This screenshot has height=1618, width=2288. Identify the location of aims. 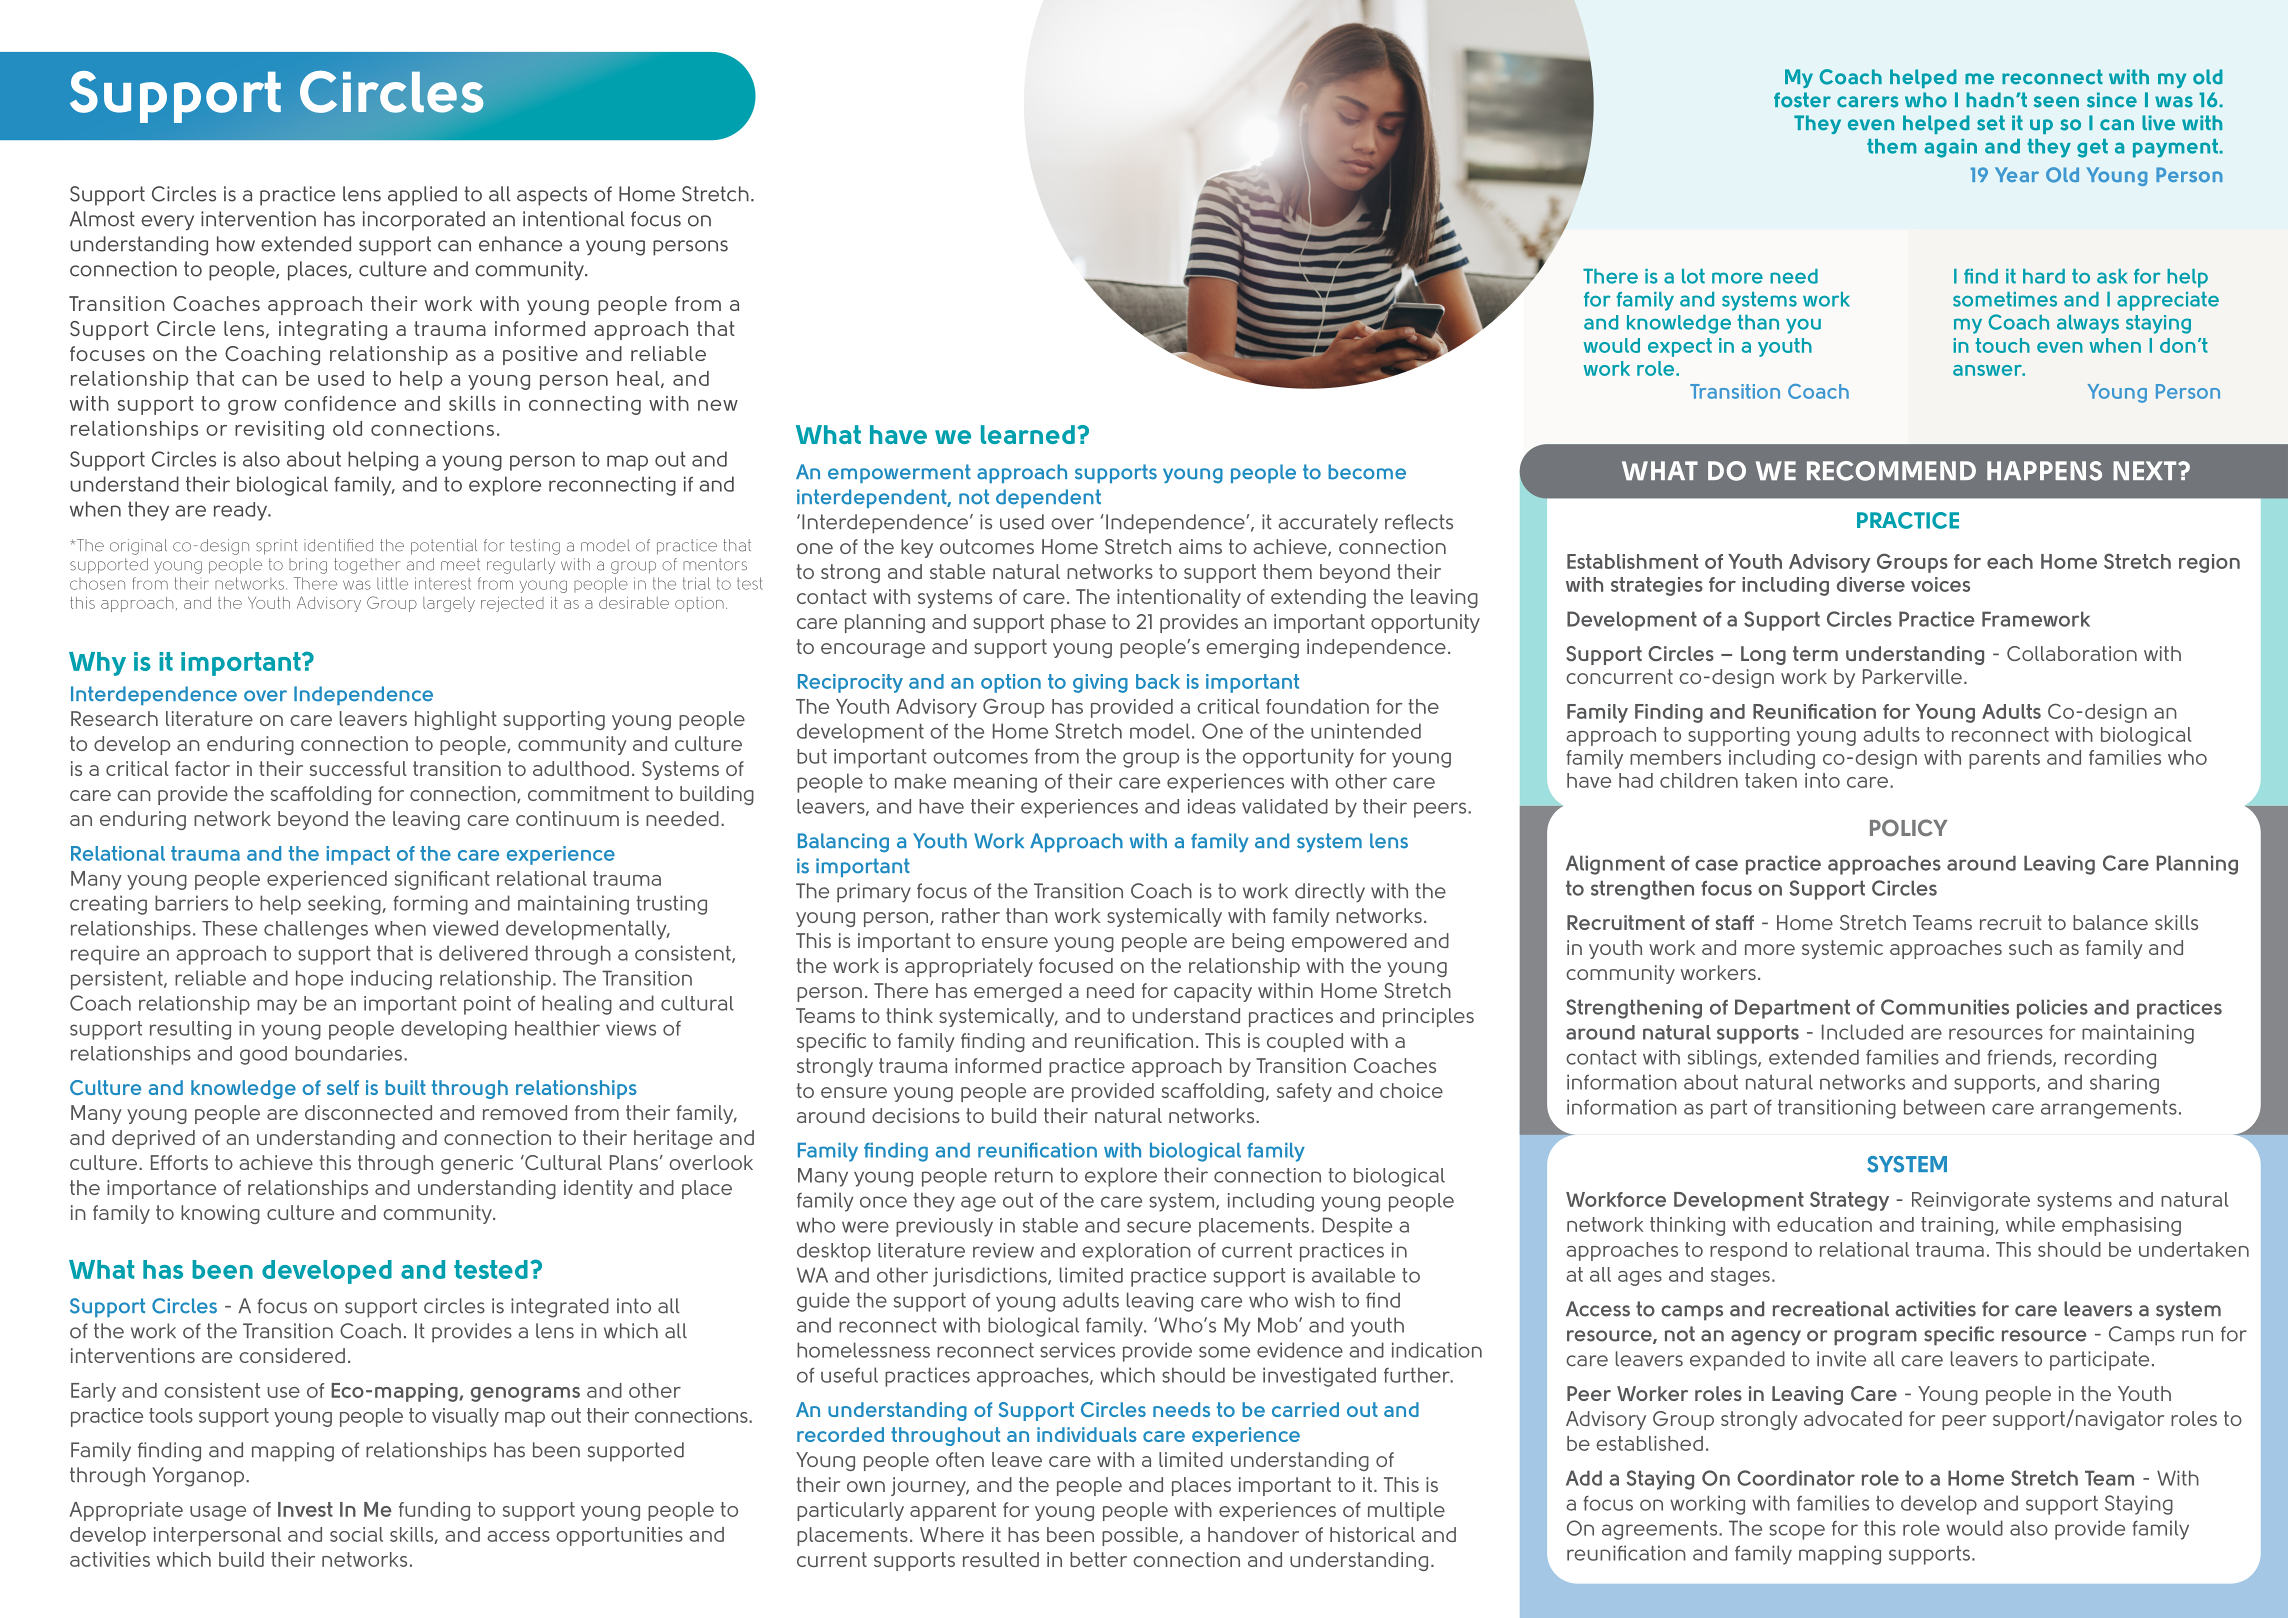
(1200, 546).
